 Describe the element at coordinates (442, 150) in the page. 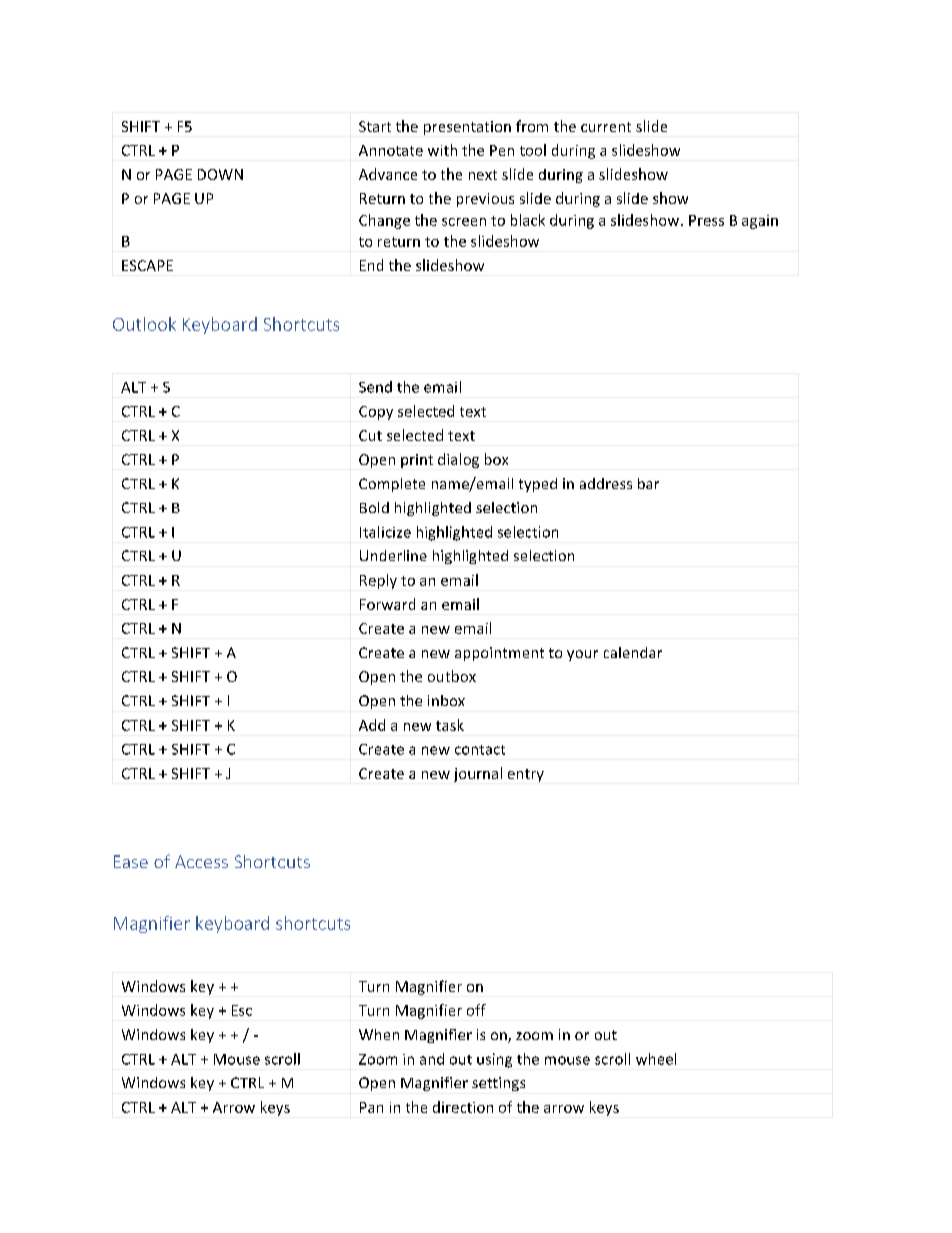

I see `with` at that location.
